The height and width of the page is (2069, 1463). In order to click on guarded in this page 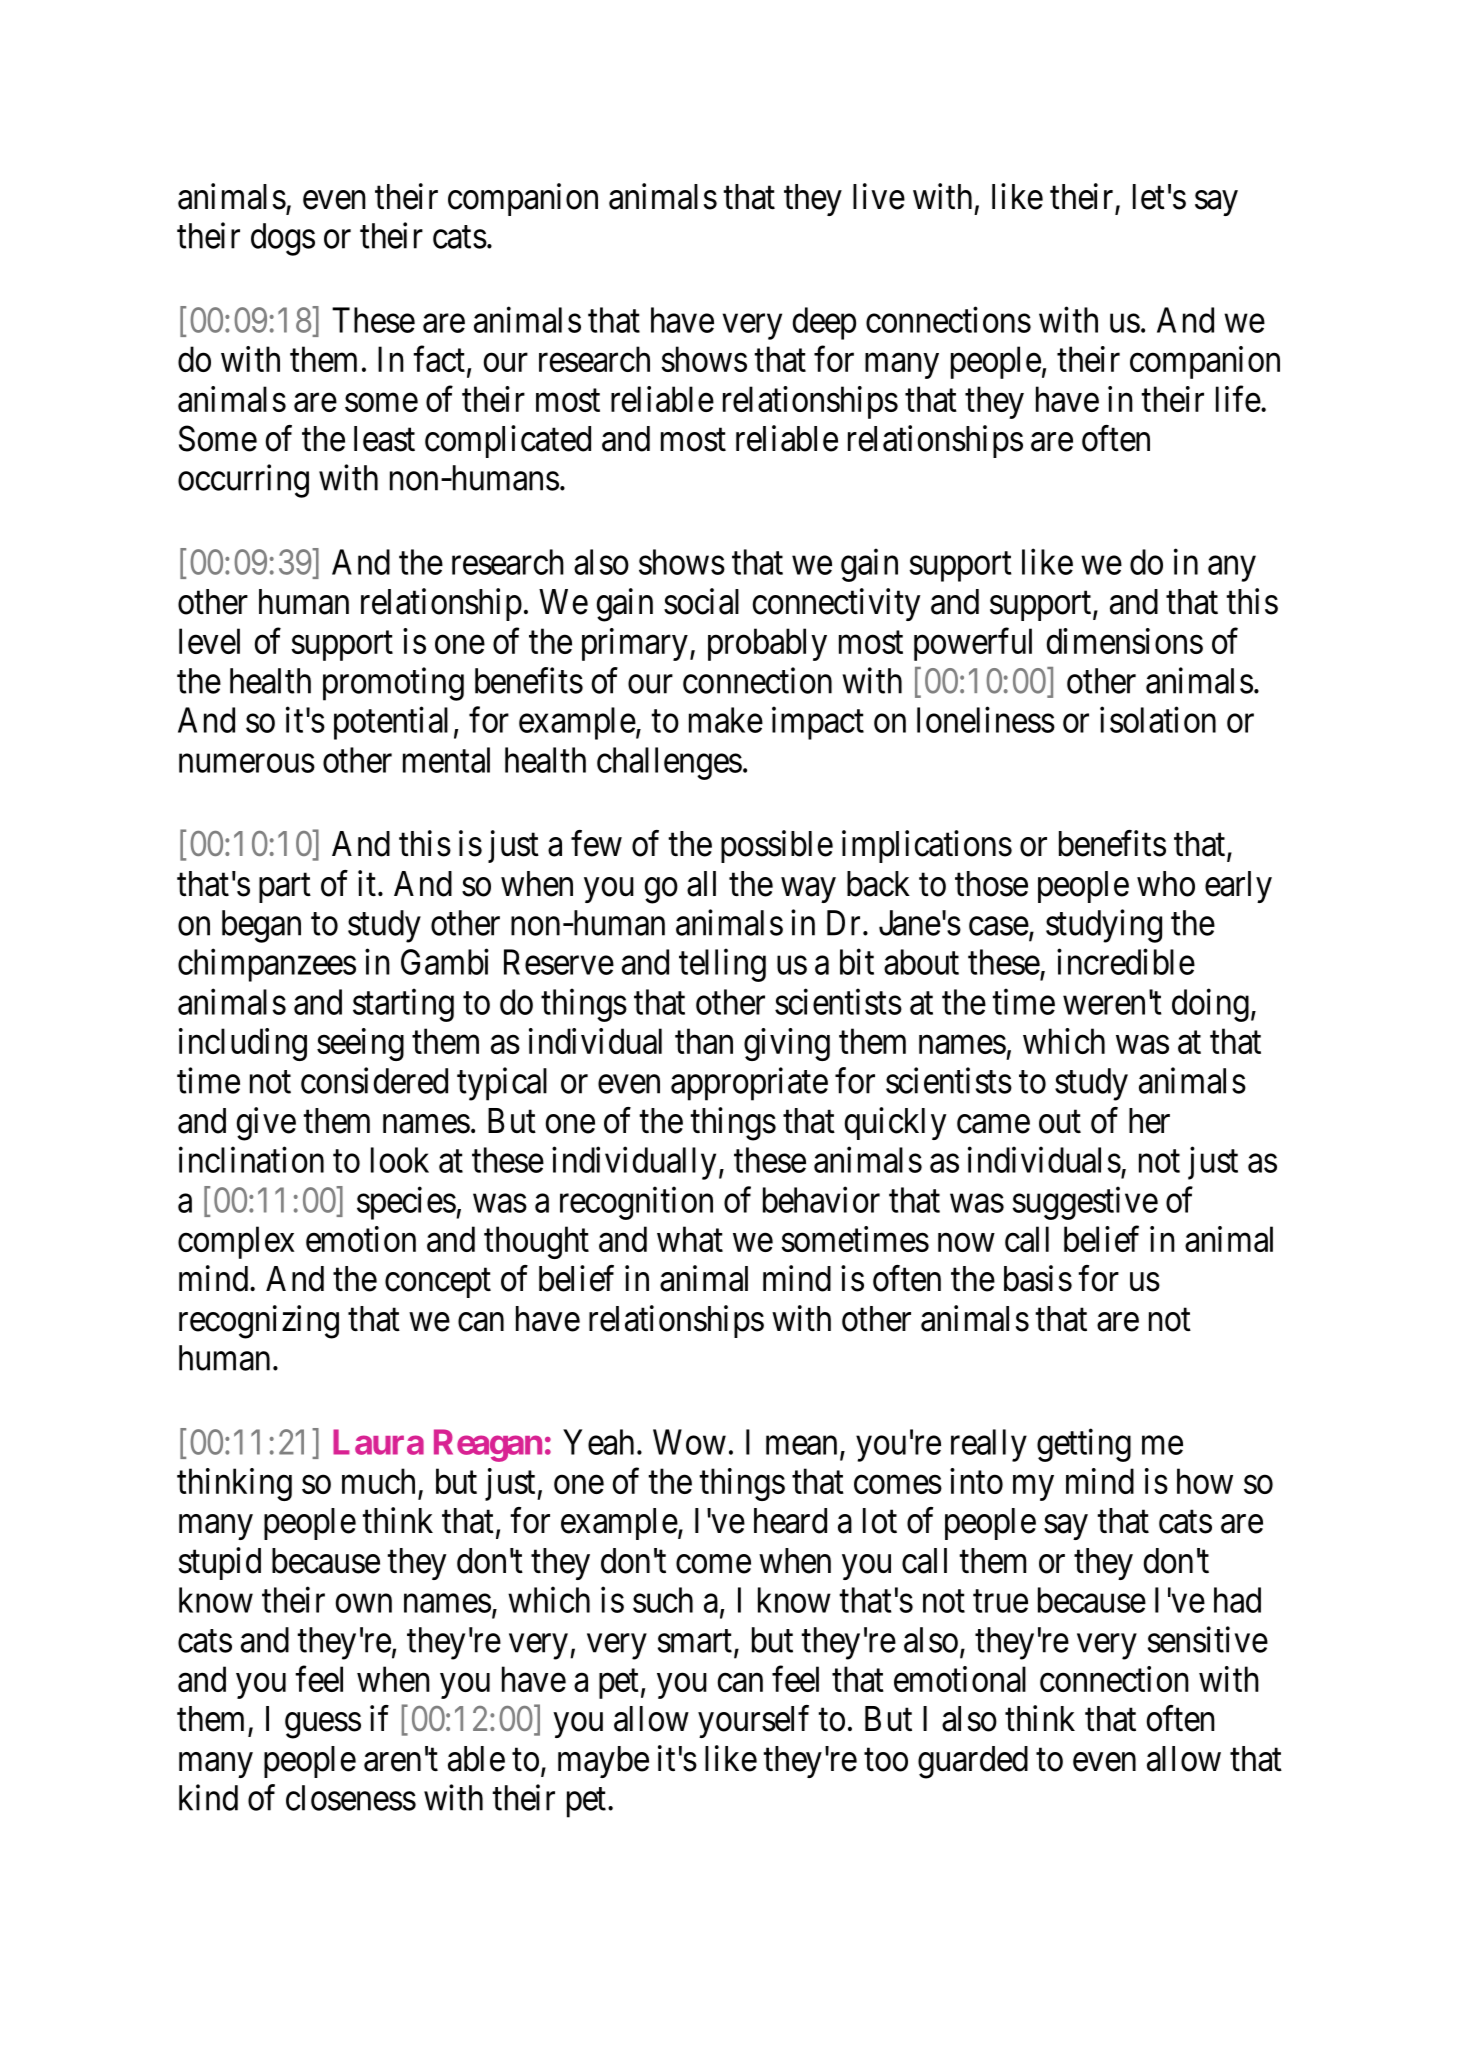, I will do `click(973, 1762)`.
